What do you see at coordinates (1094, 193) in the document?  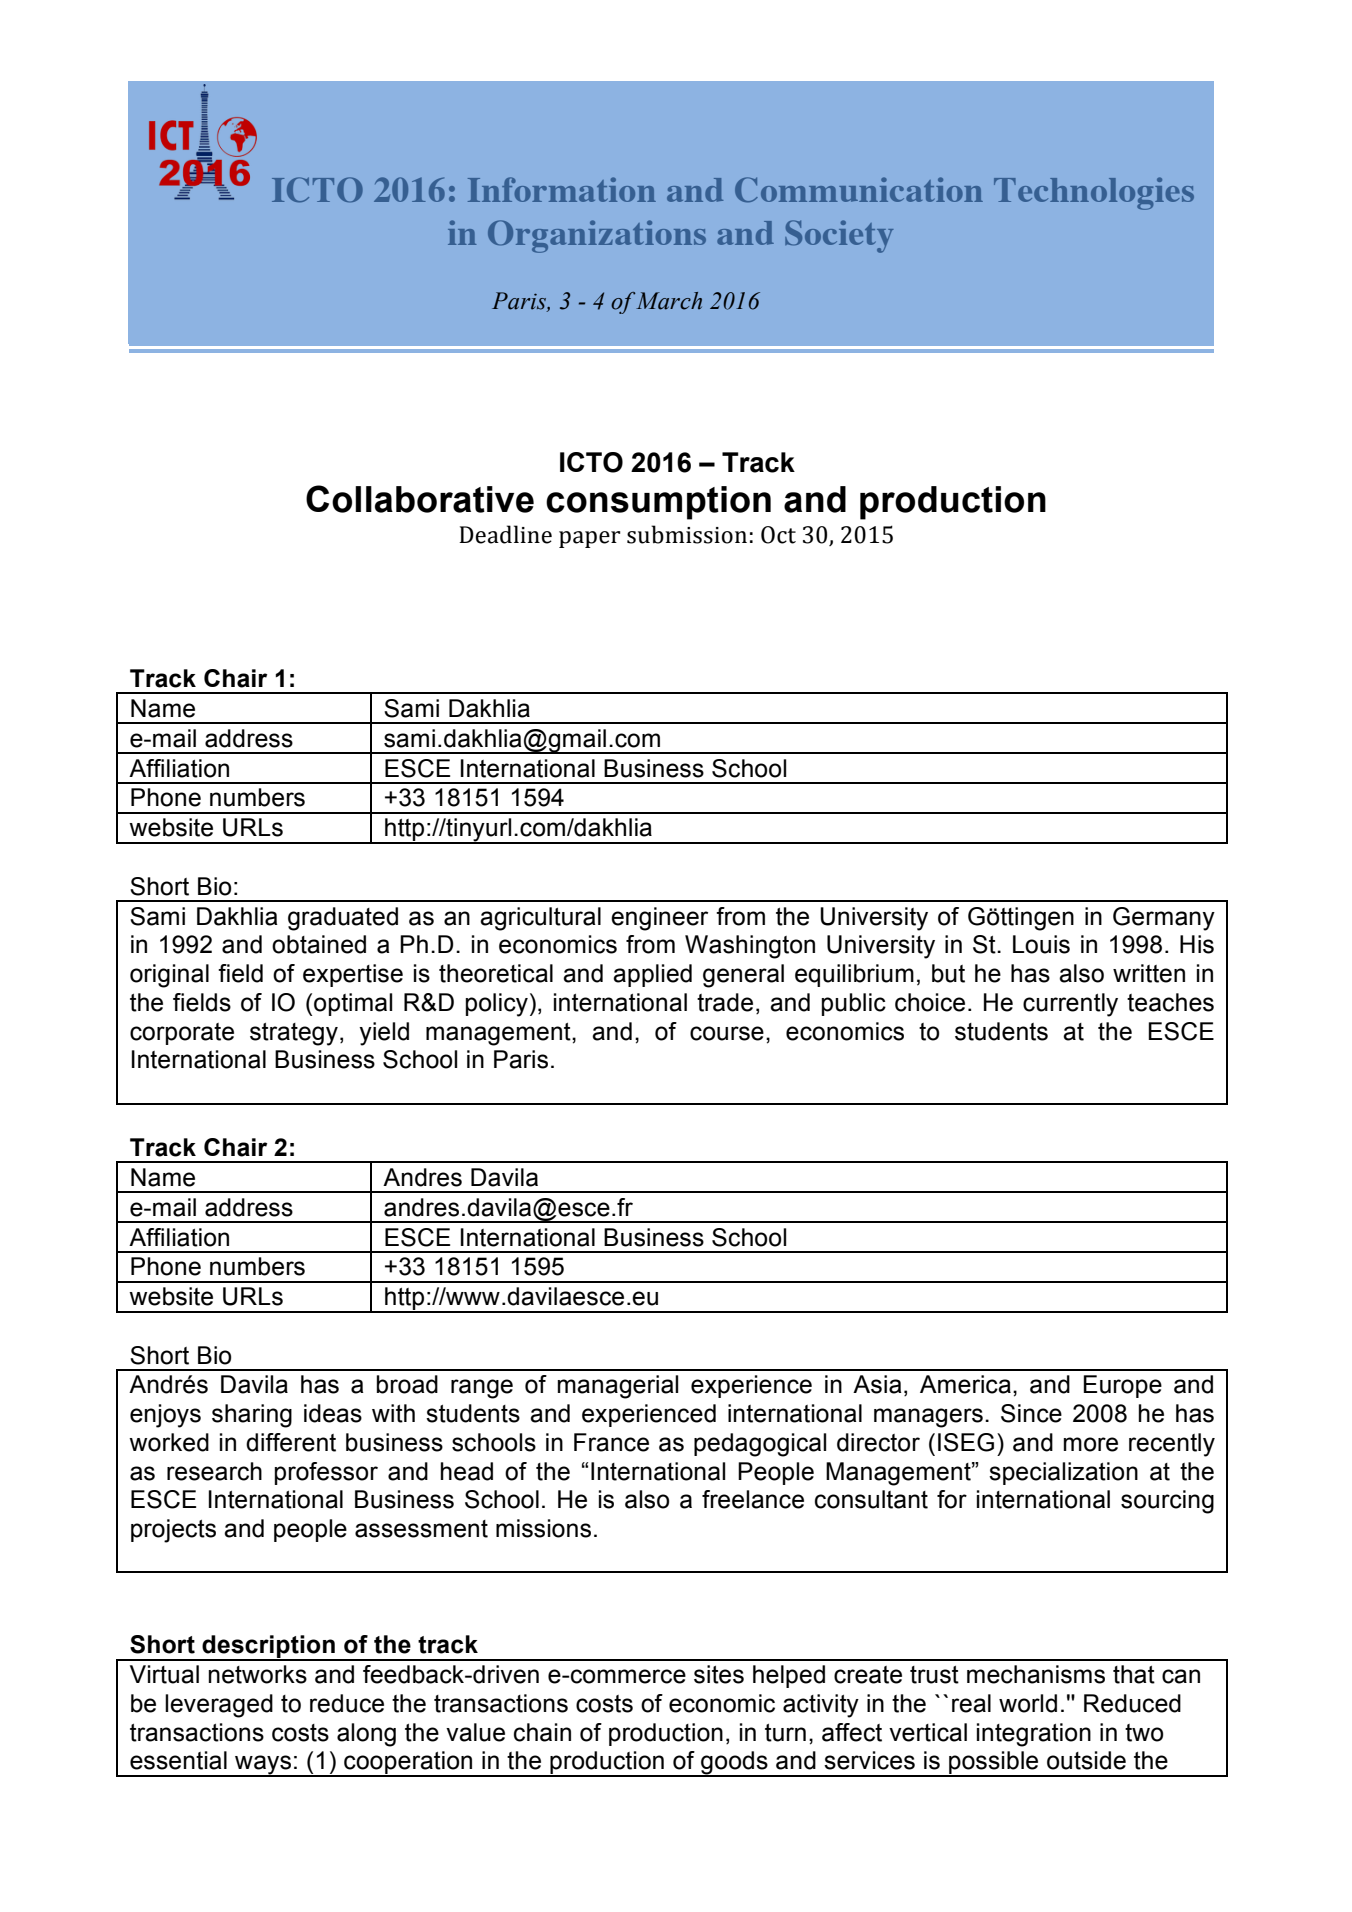 I see `Technologies` at bounding box center [1094, 193].
